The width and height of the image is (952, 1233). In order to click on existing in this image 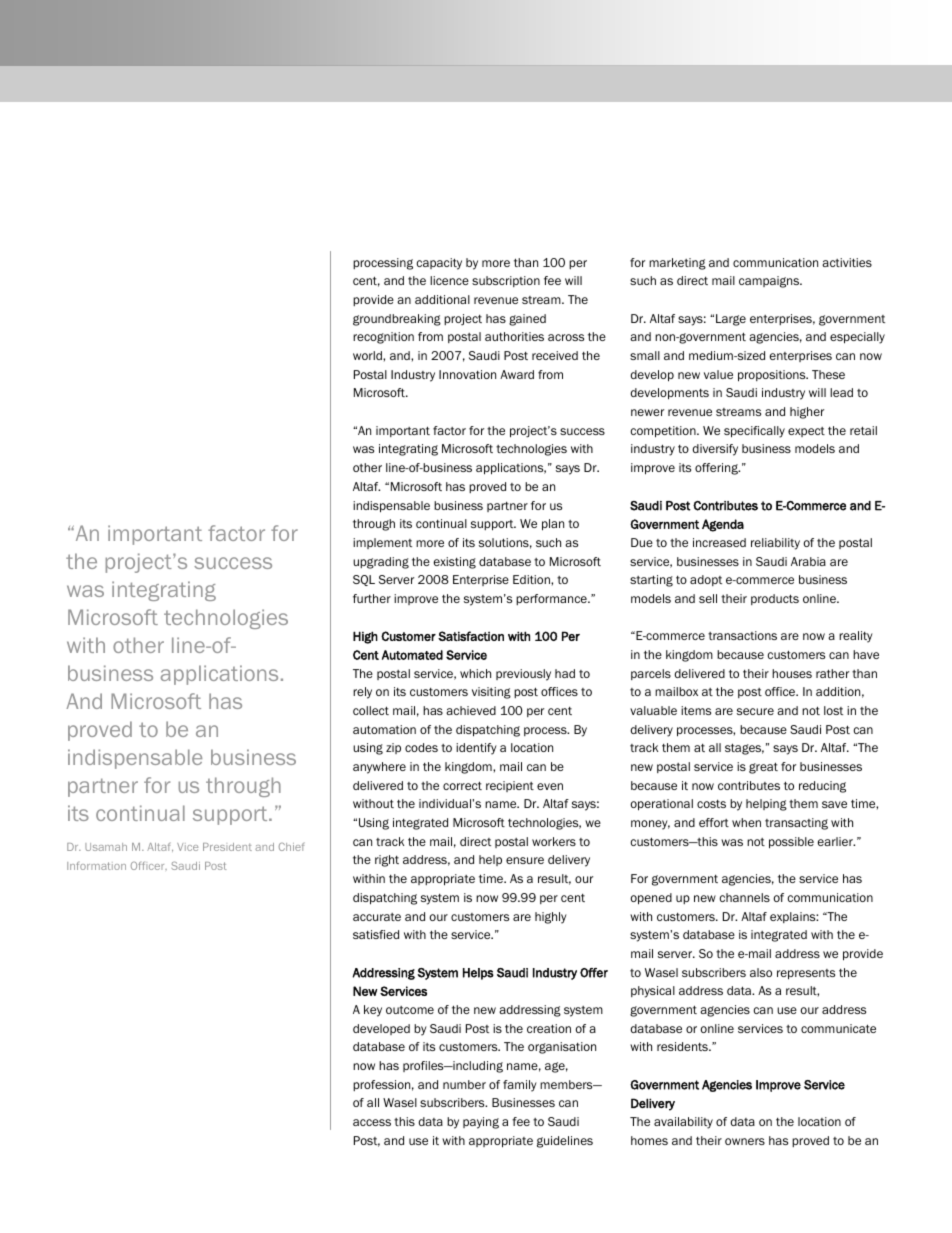, I will do `click(455, 563)`.
